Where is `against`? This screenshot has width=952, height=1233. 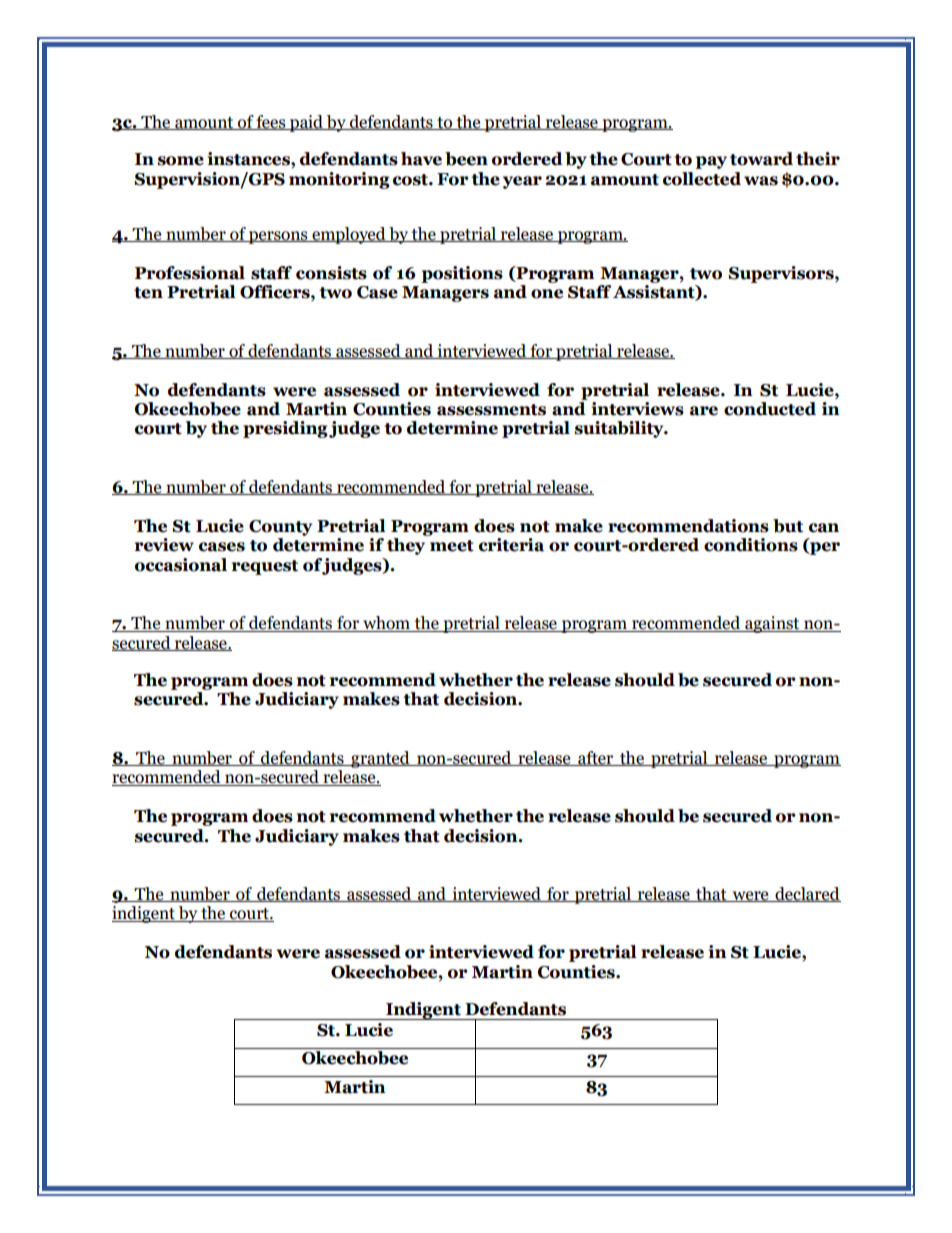 against is located at coordinates (772, 624).
